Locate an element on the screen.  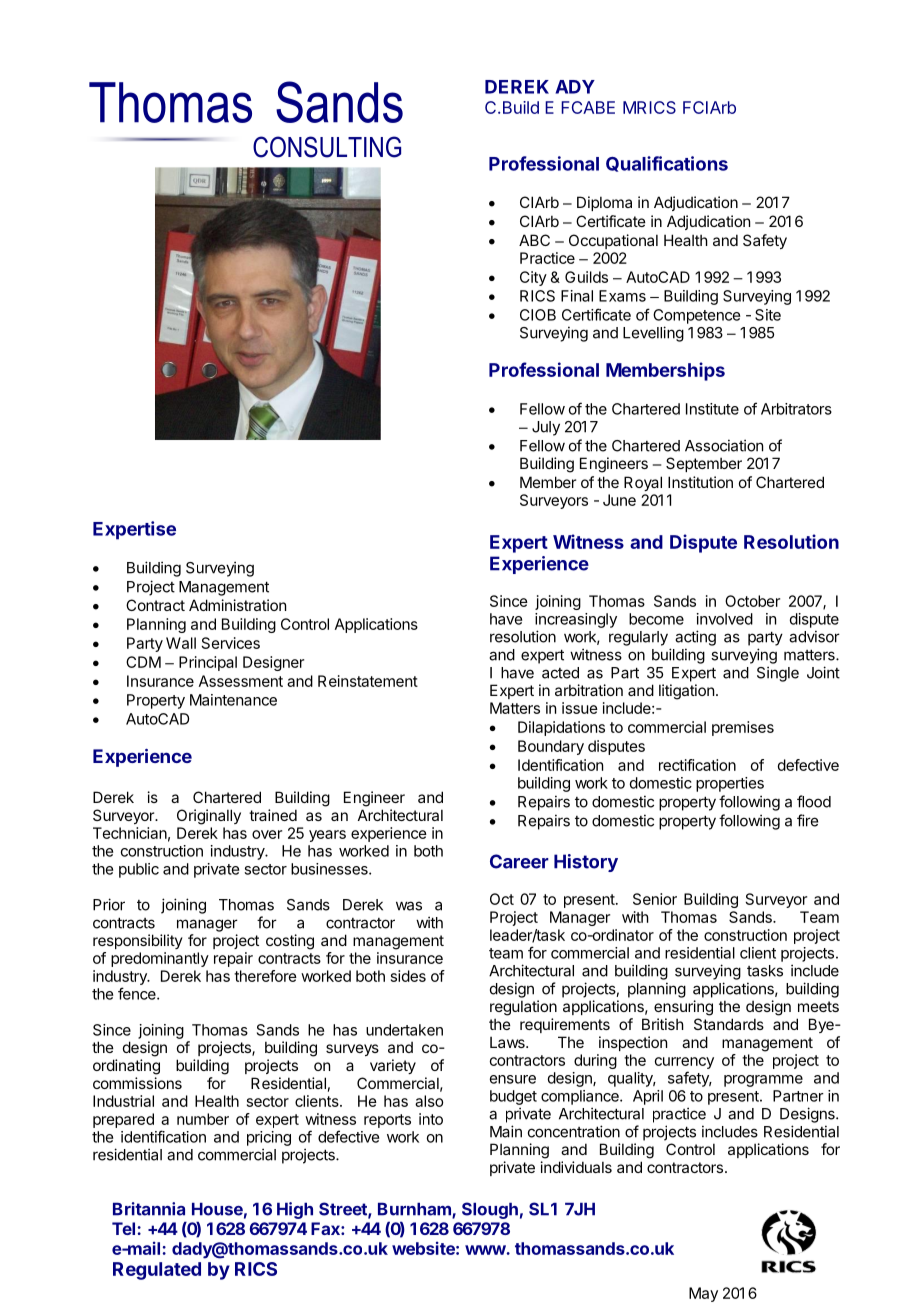
public is located at coordinates (139, 870).
